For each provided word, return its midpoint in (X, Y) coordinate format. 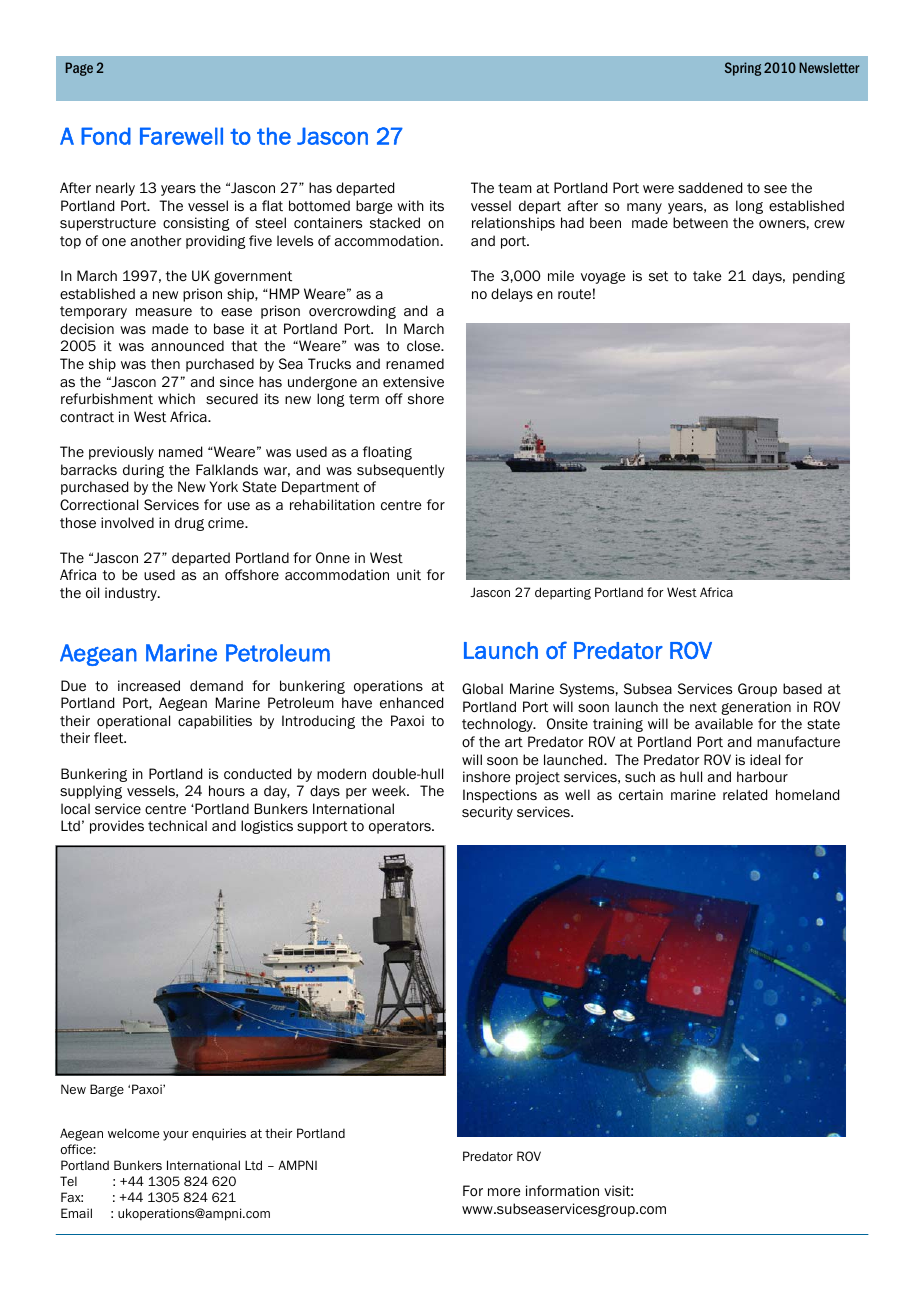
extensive (413, 382)
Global (482, 689)
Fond (106, 136)
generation (756, 708)
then (165, 363)
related (745, 794)
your (176, 1136)
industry (132, 594)
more (504, 1192)
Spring (743, 69)
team (515, 188)
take (707, 275)
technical (177, 825)
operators (401, 827)
